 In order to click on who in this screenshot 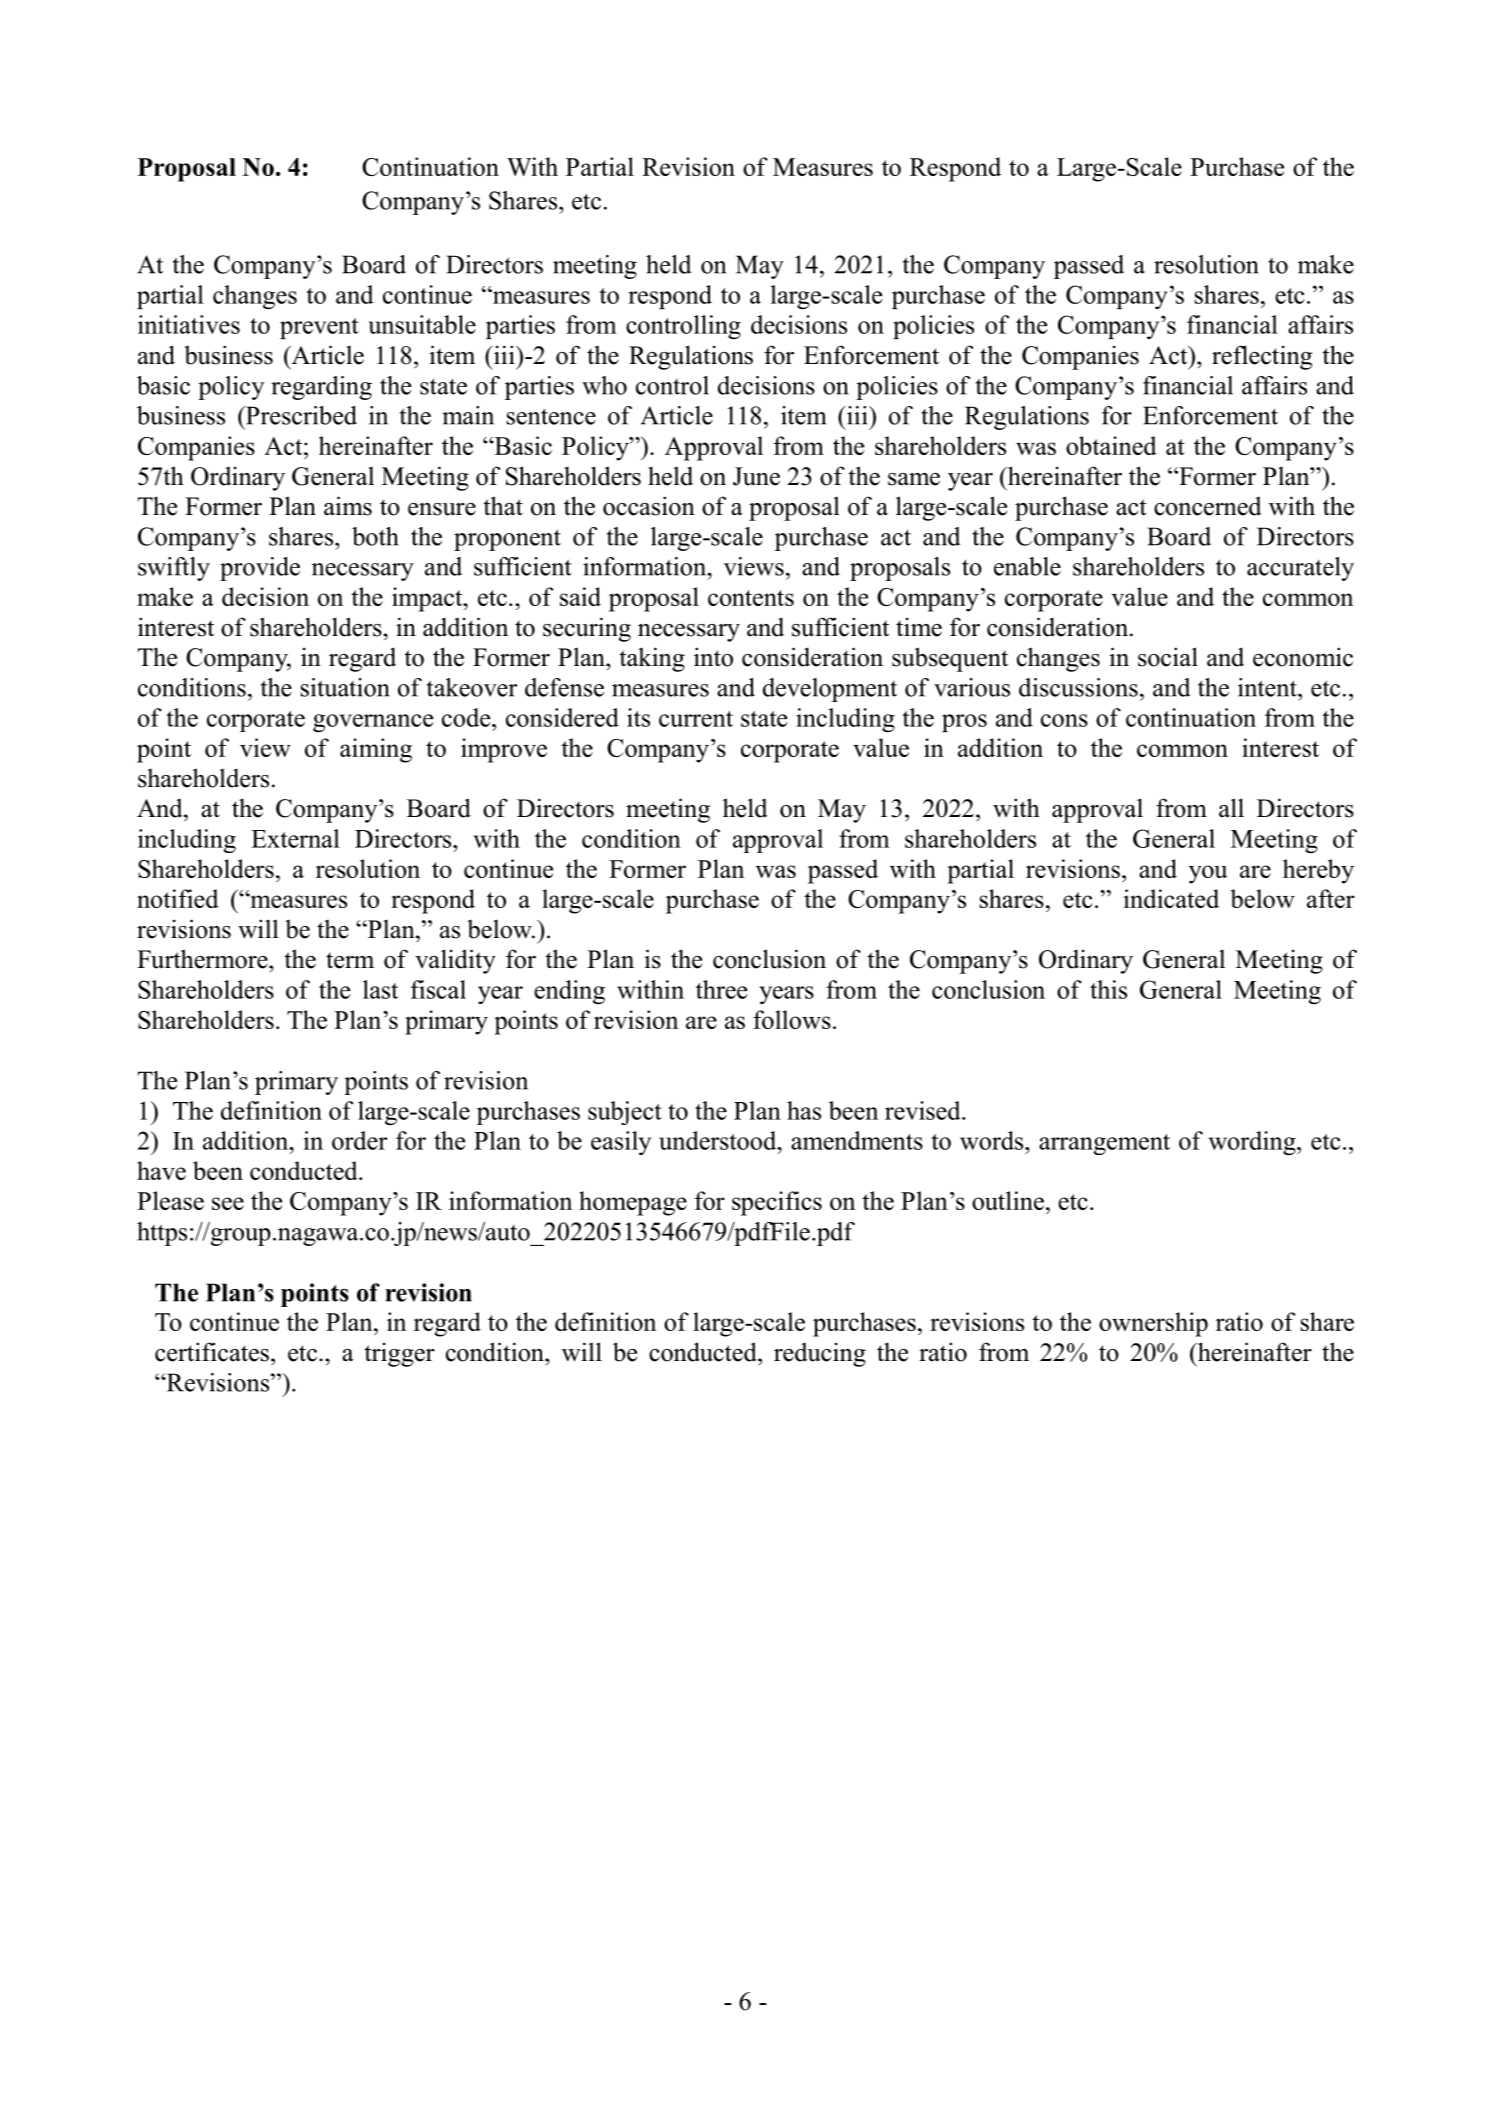, I will do `click(604, 385)`.
